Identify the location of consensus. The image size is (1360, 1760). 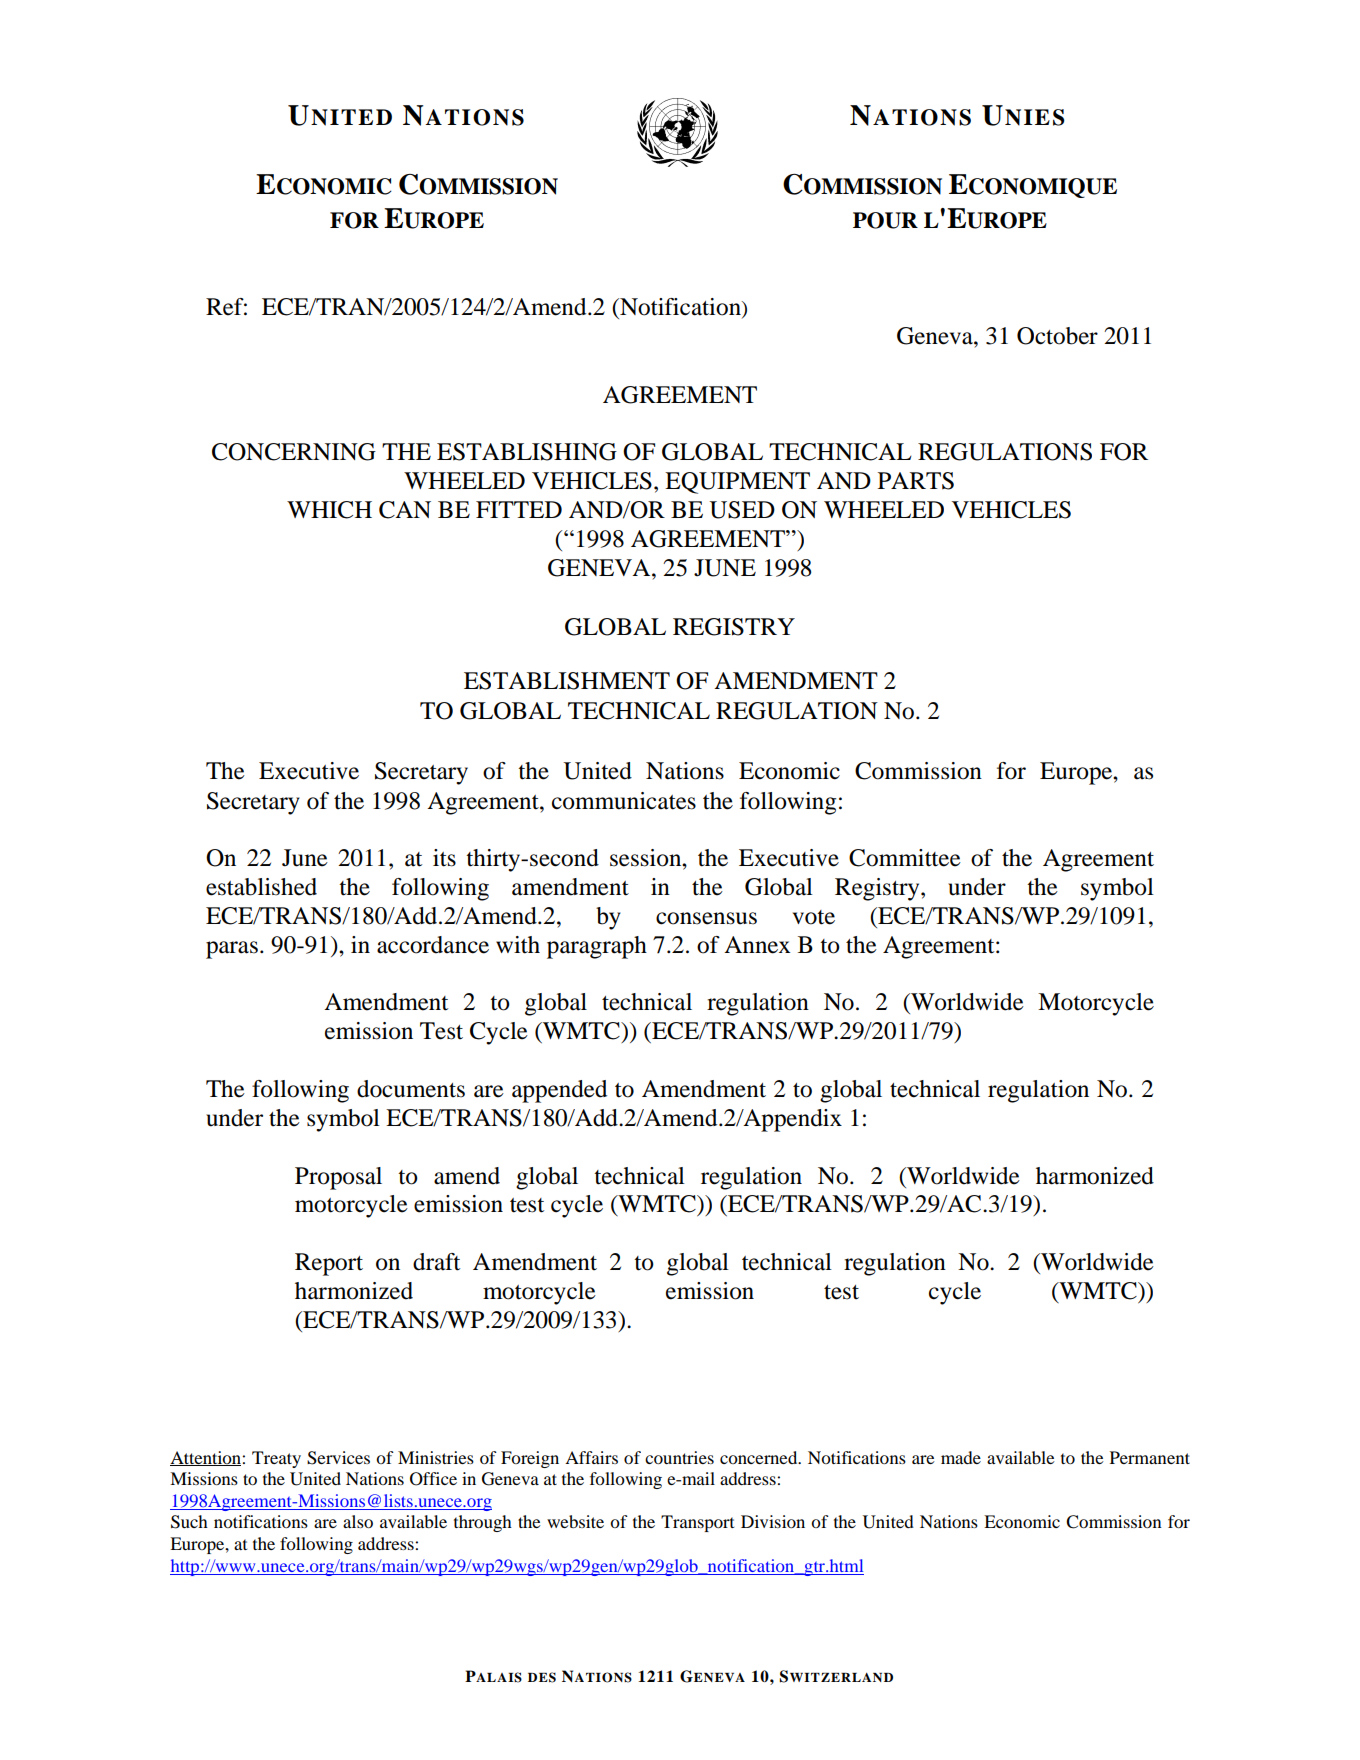
(706, 918).
